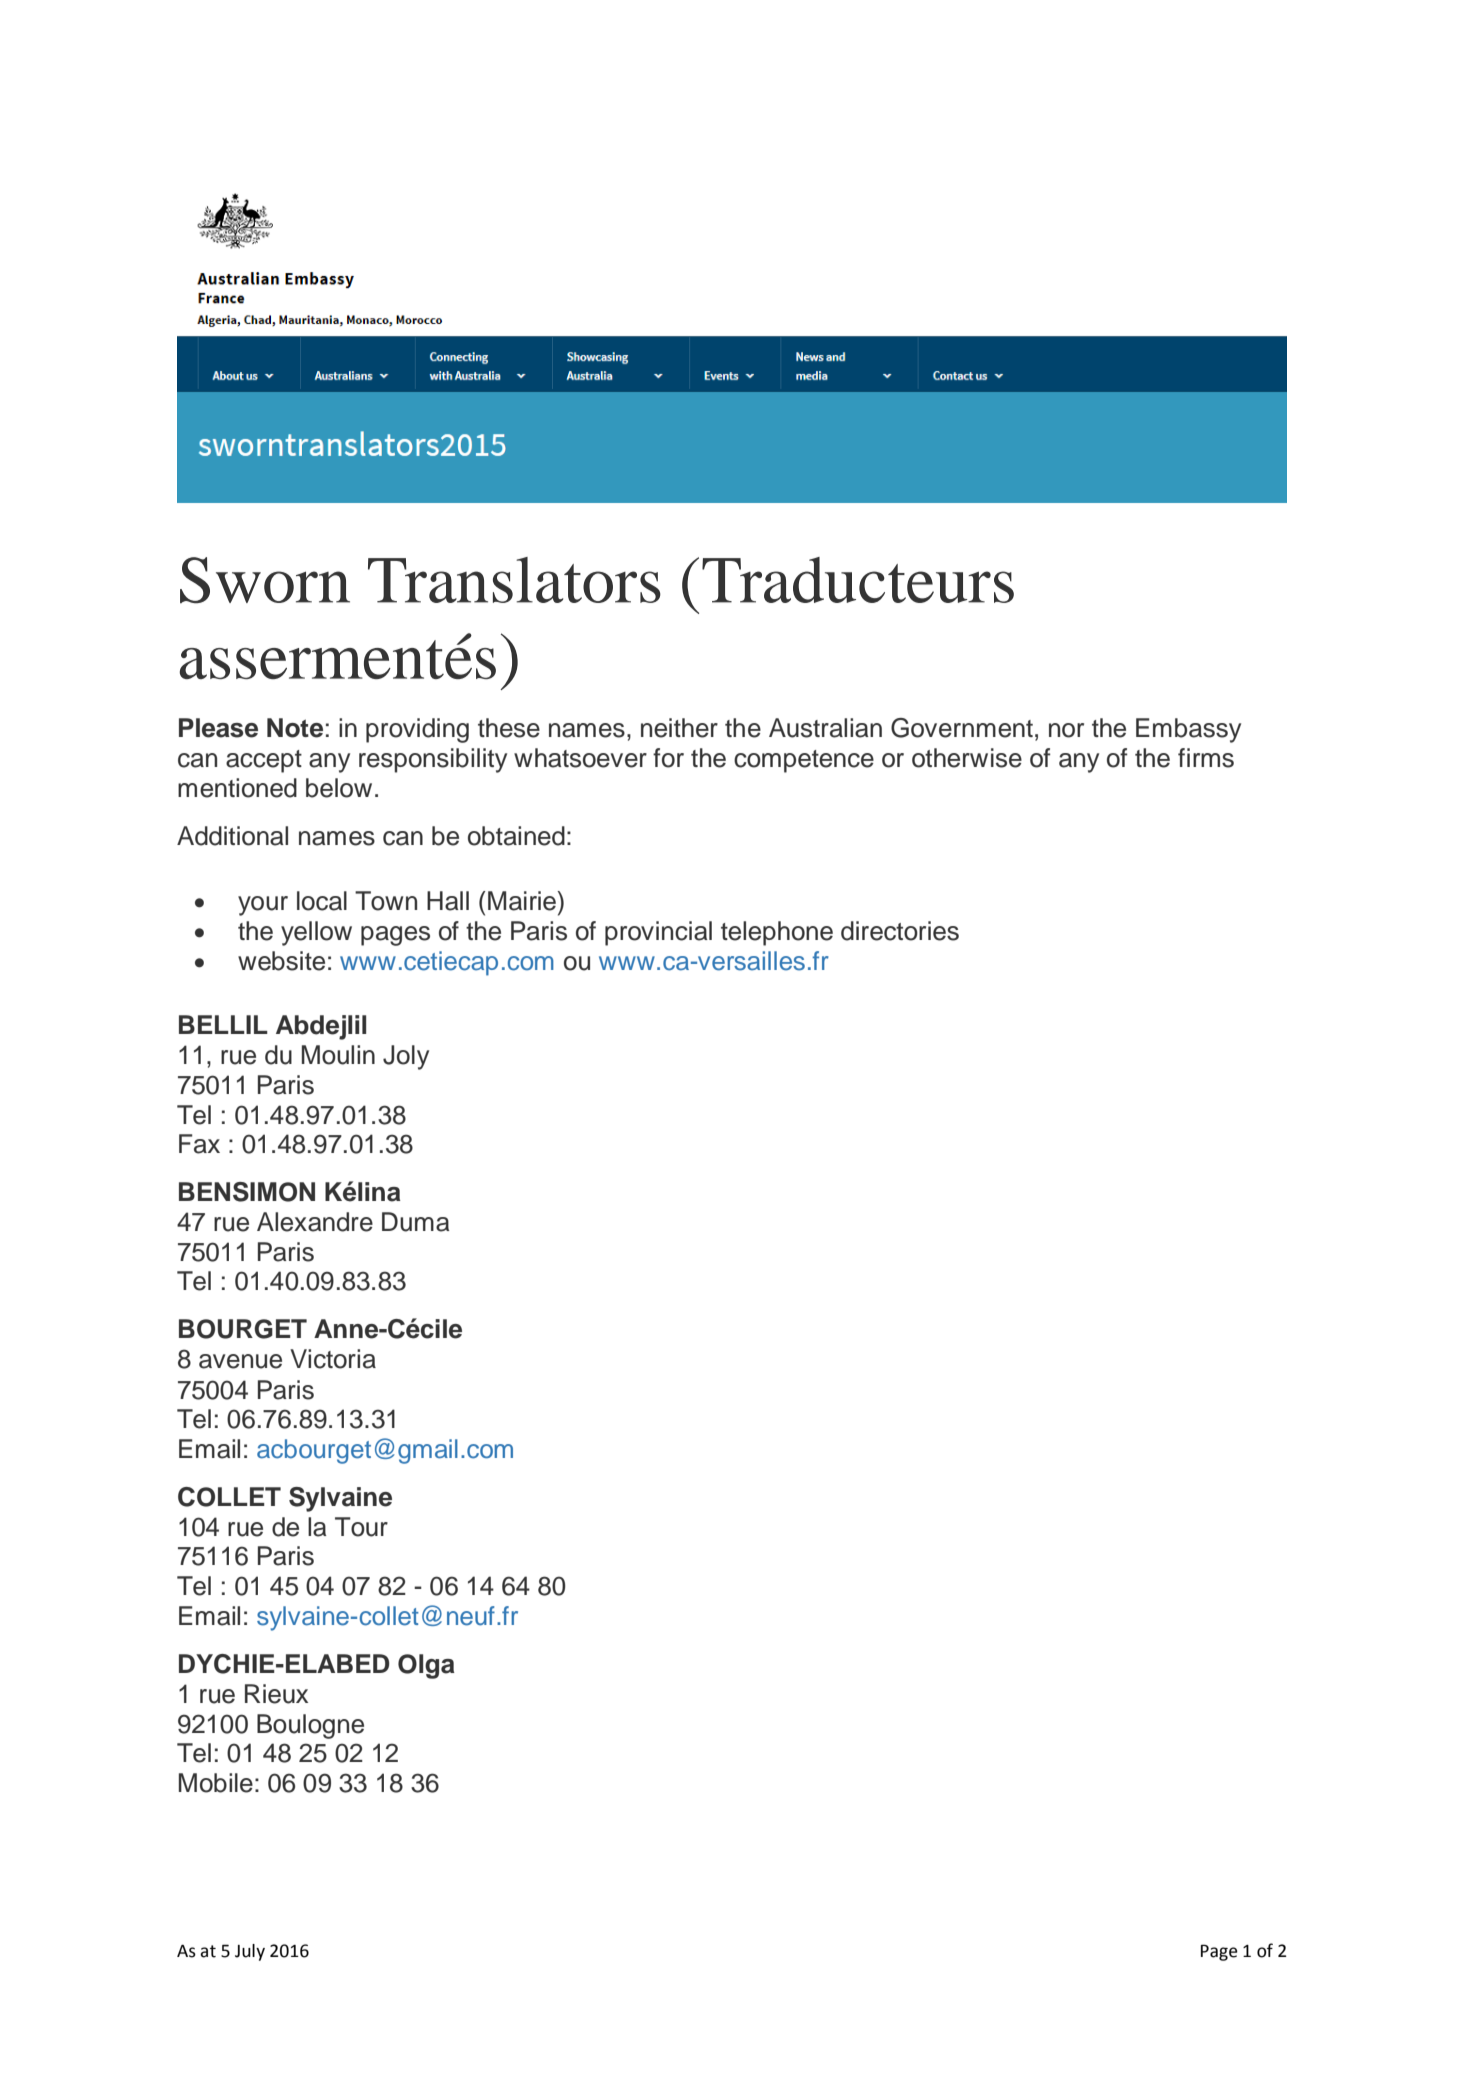  What do you see at coordinates (900, 931) in the page?
I see `directories` at bounding box center [900, 931].
